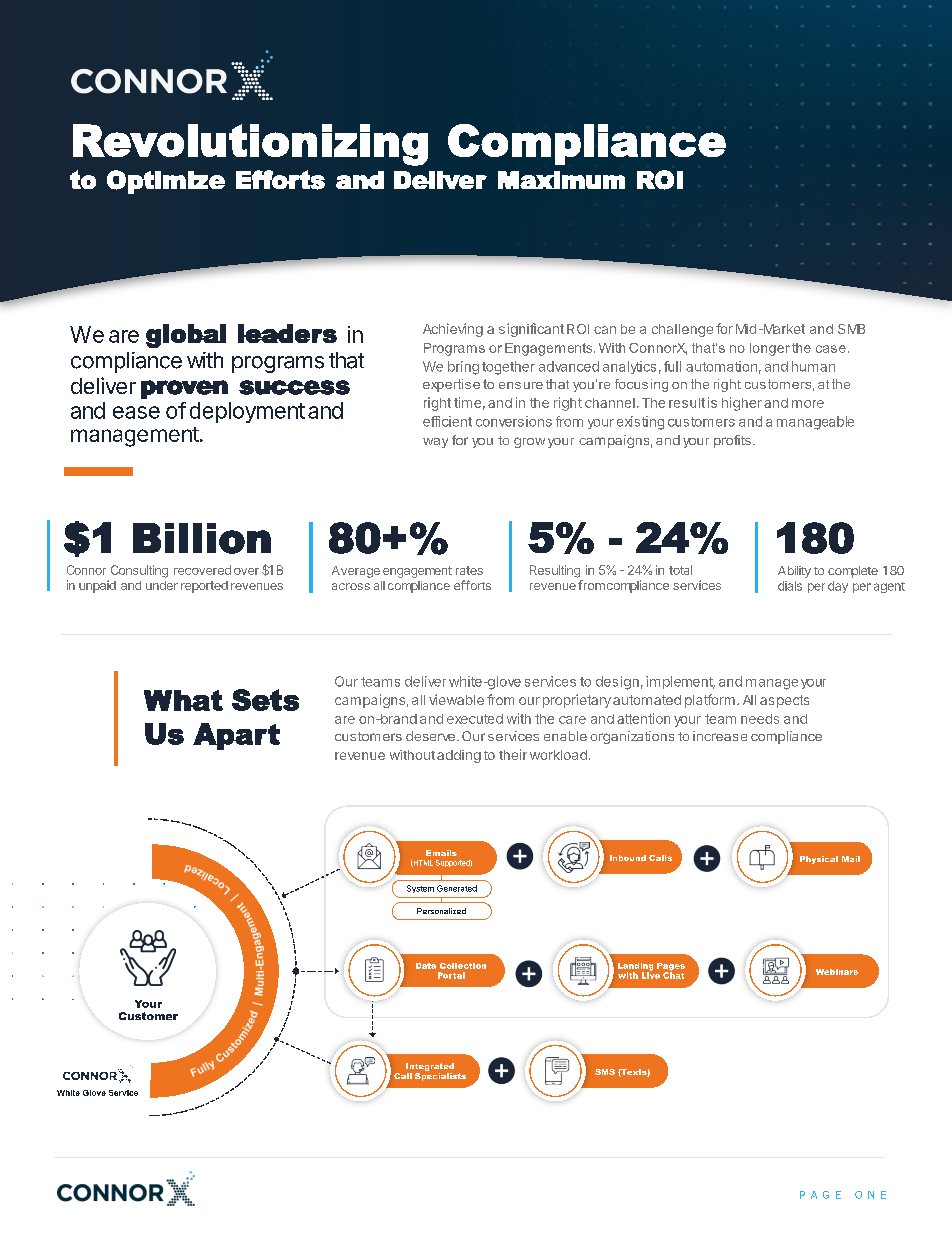  Describe the element at coordinates (851, 329) in the image. I see `SMB` at that location.
